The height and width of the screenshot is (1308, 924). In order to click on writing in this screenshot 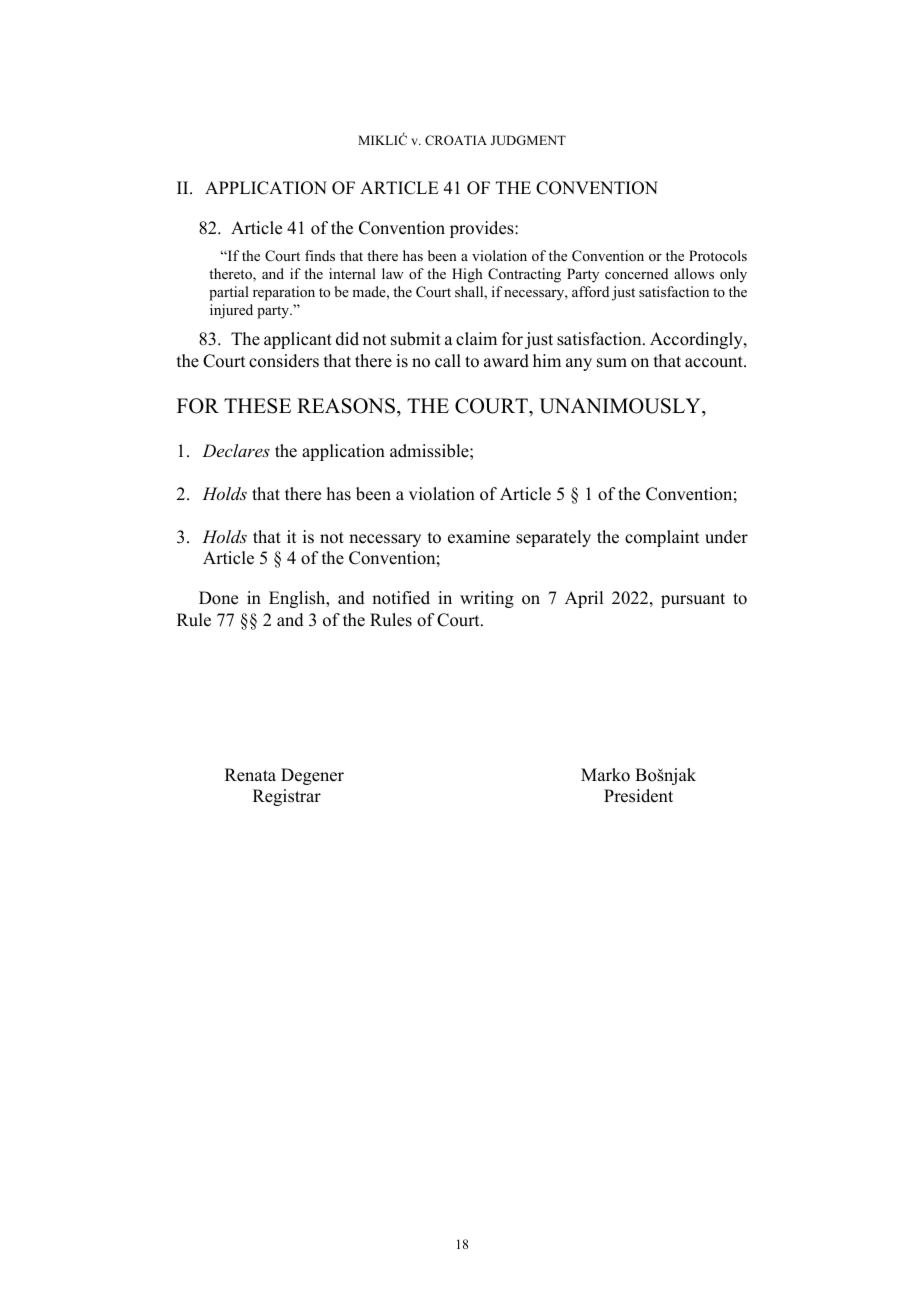, I will do `click(487, 599)`.
